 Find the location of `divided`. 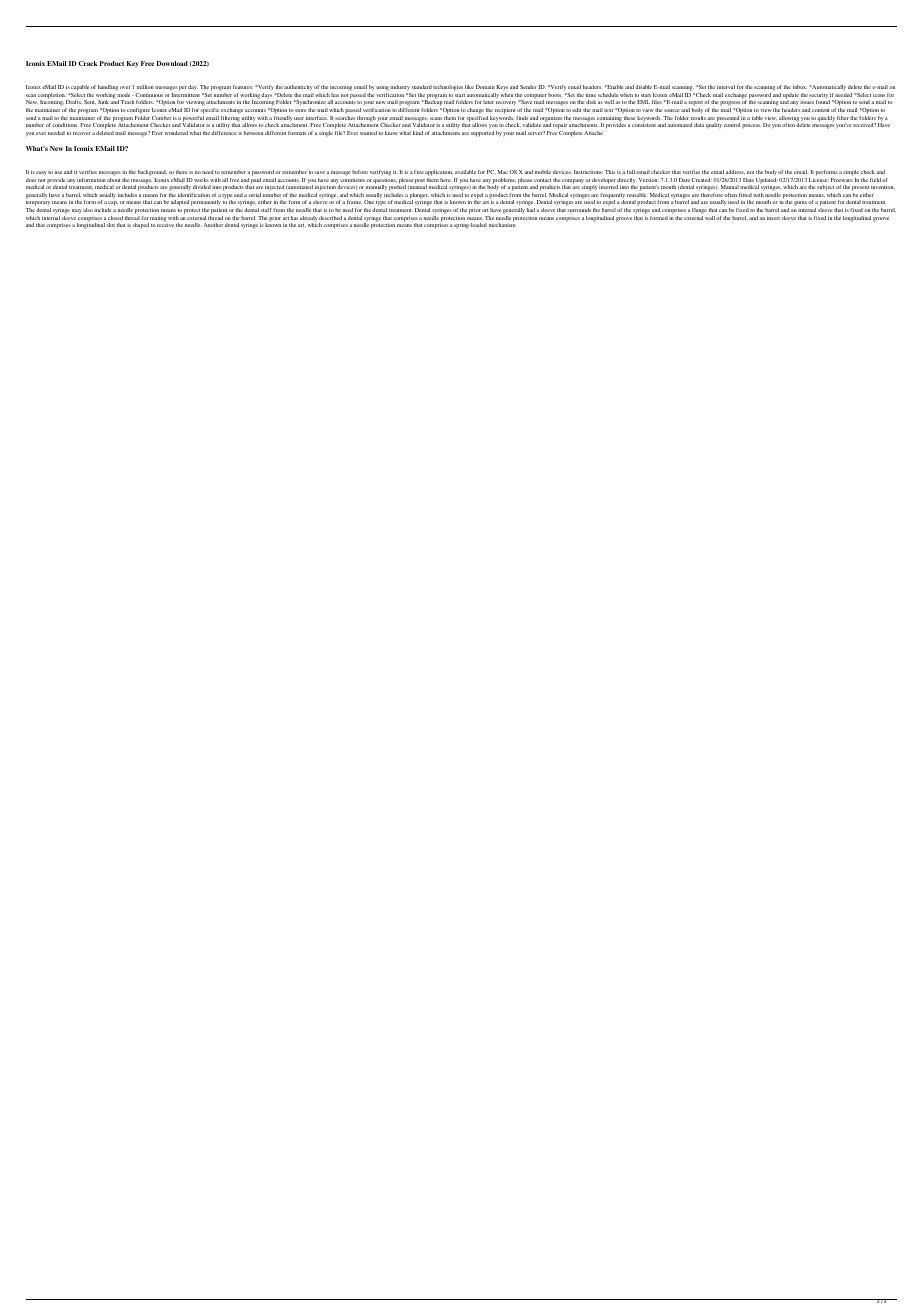

divided is located at coordinates (202, 187).
